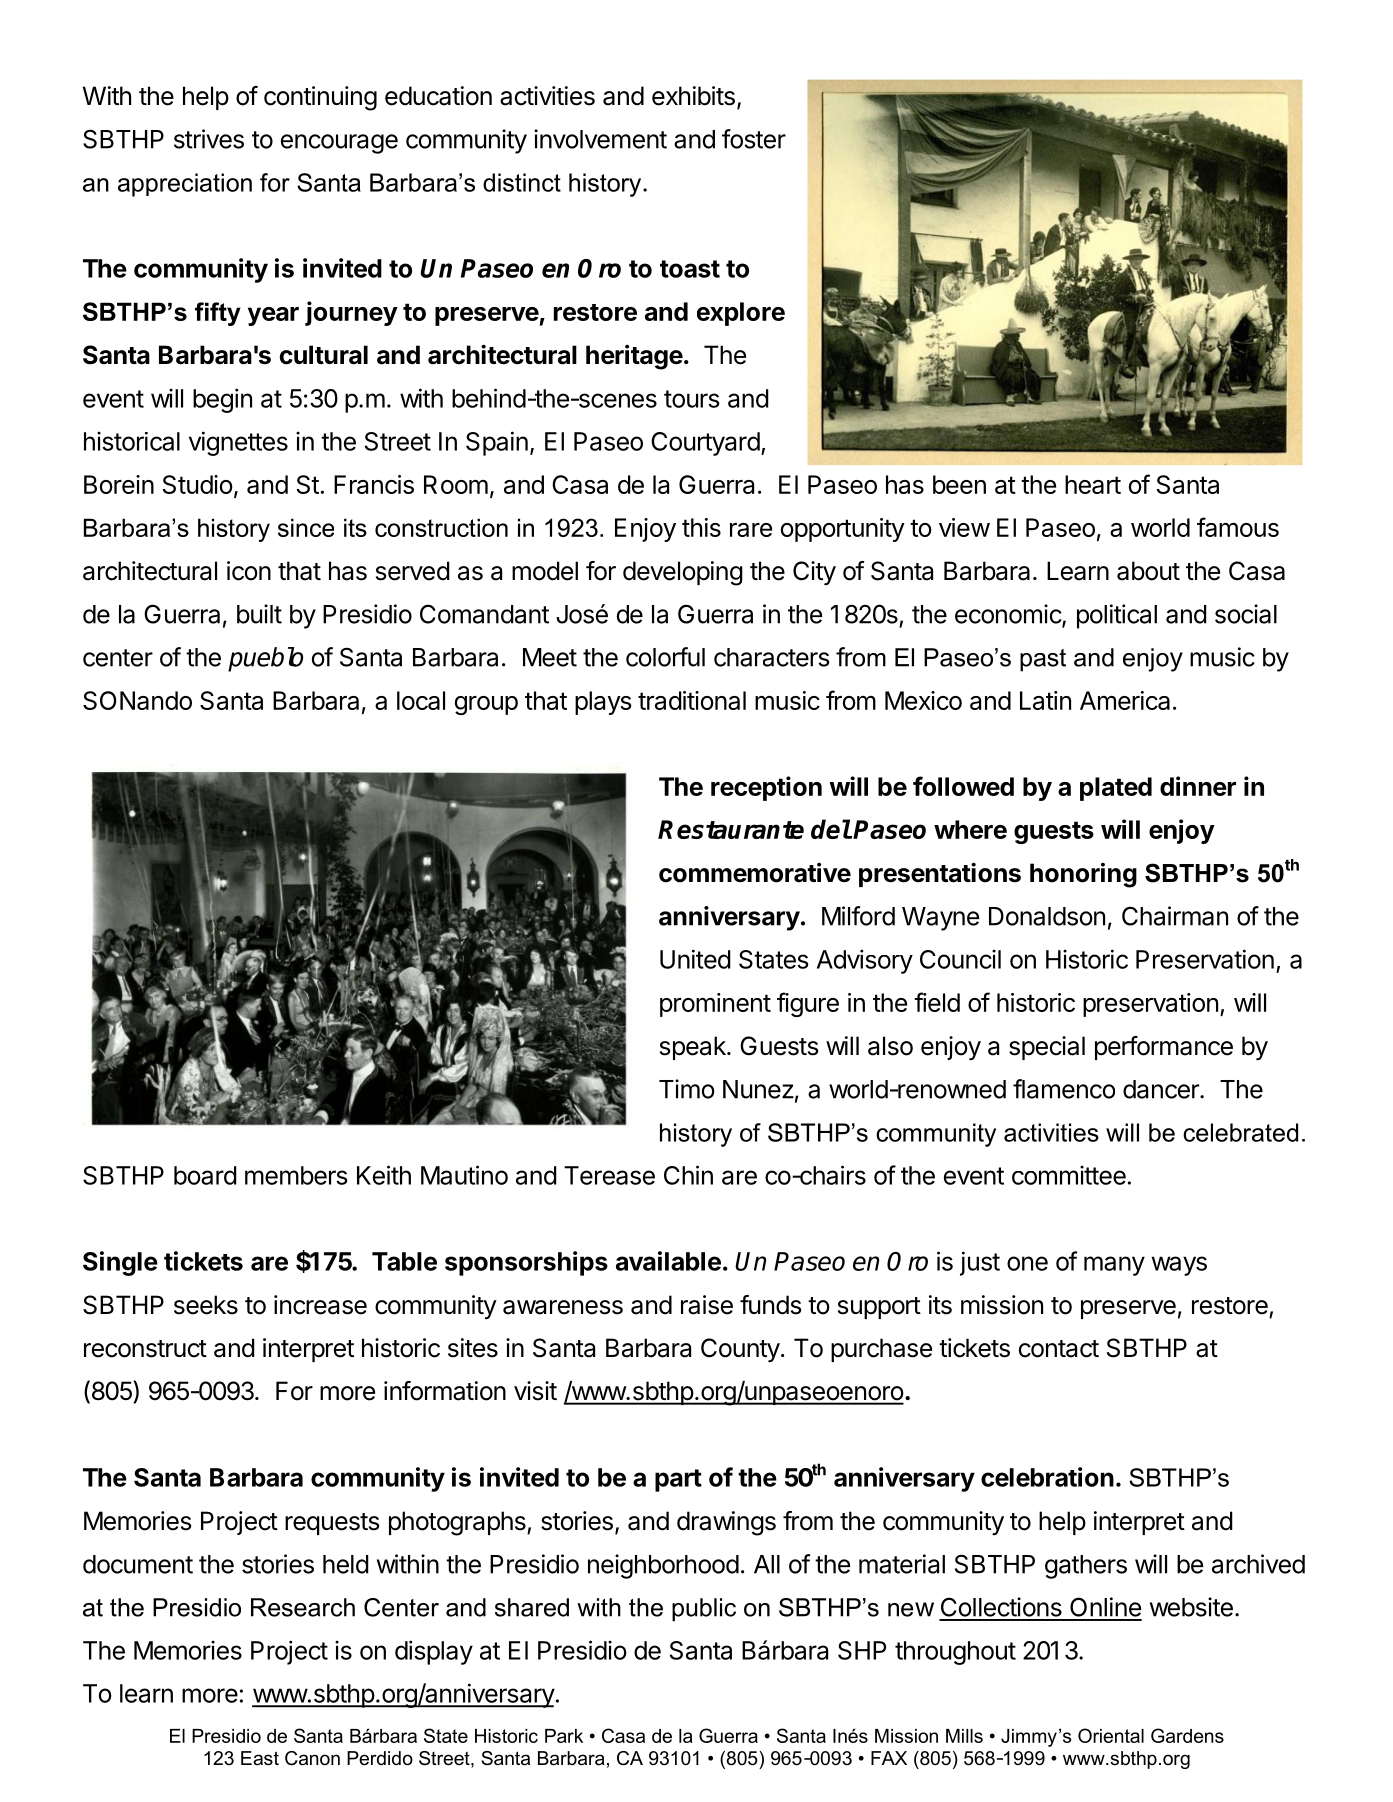 The image size is (1393, 1802). I want to click on foster, so click(754, 139).
